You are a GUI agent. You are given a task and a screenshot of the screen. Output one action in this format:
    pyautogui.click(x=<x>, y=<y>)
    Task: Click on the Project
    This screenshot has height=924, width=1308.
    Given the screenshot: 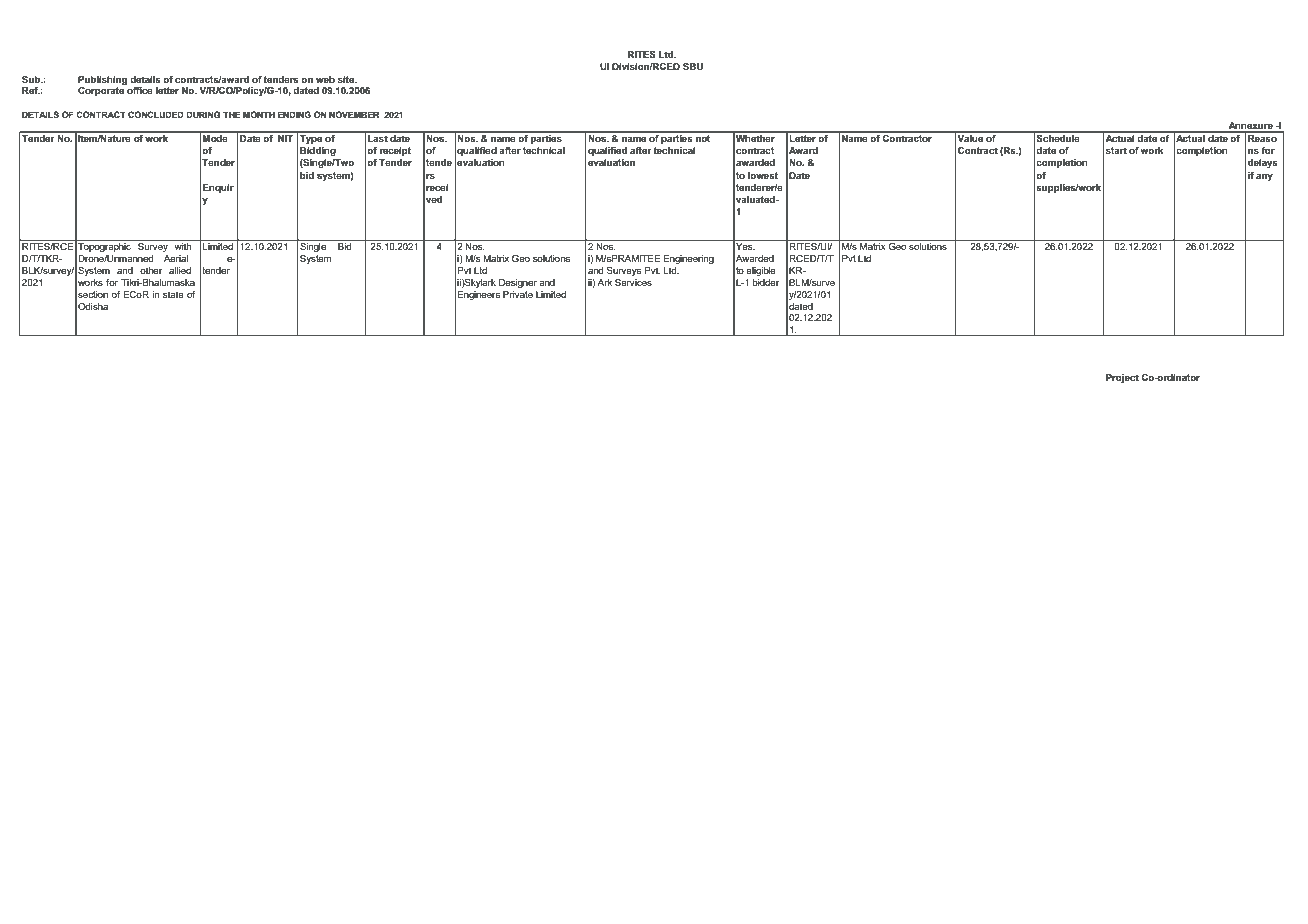 What is the action you would take?
    pyautogui.click(x=1122, y=378)
